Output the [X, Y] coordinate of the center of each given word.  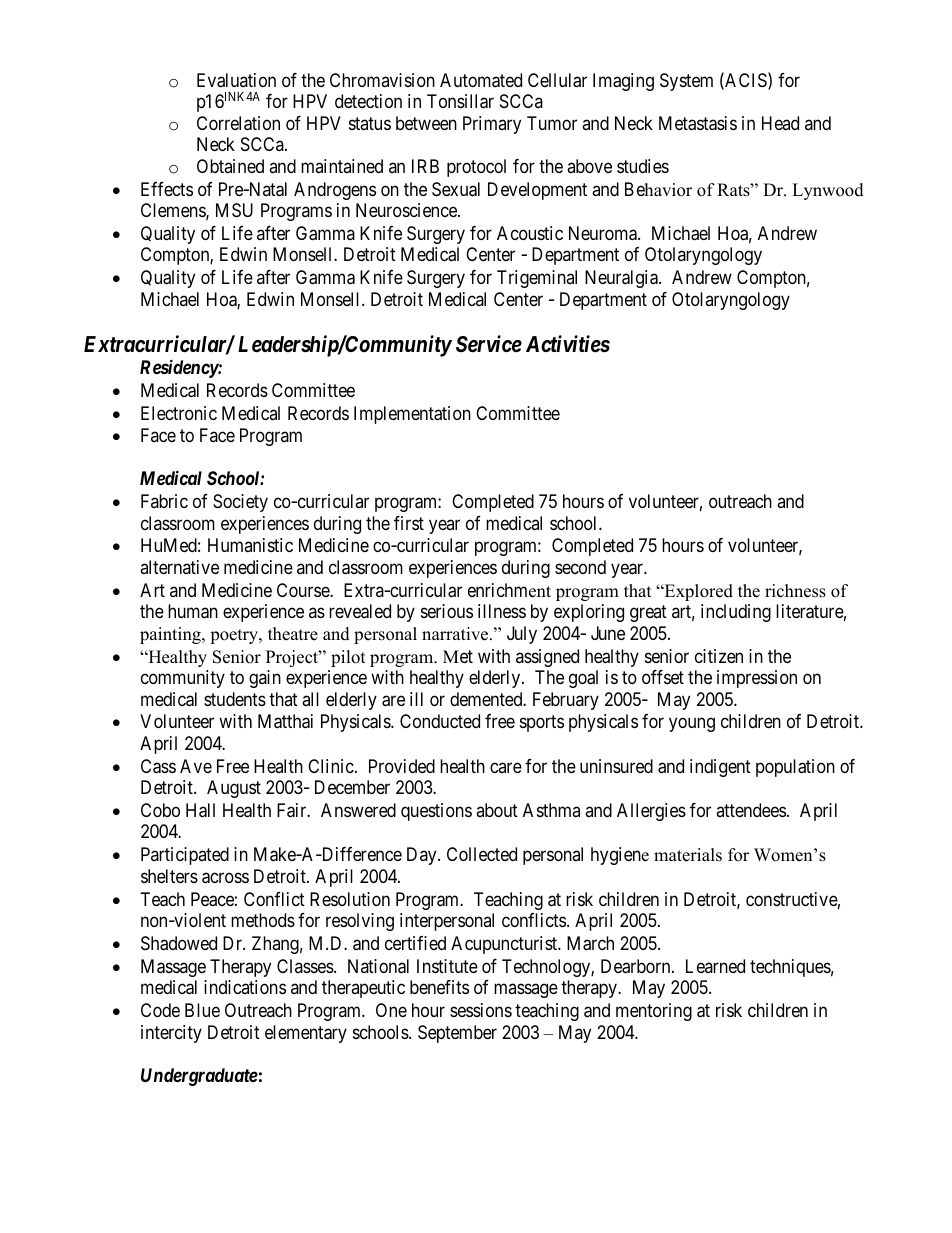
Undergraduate [199, 1077]
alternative [179, 567]
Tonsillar [460, 101]
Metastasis [698, 123]
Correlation [238, 123]
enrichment [509, 590]
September [457, 1034]
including [736, 613]
